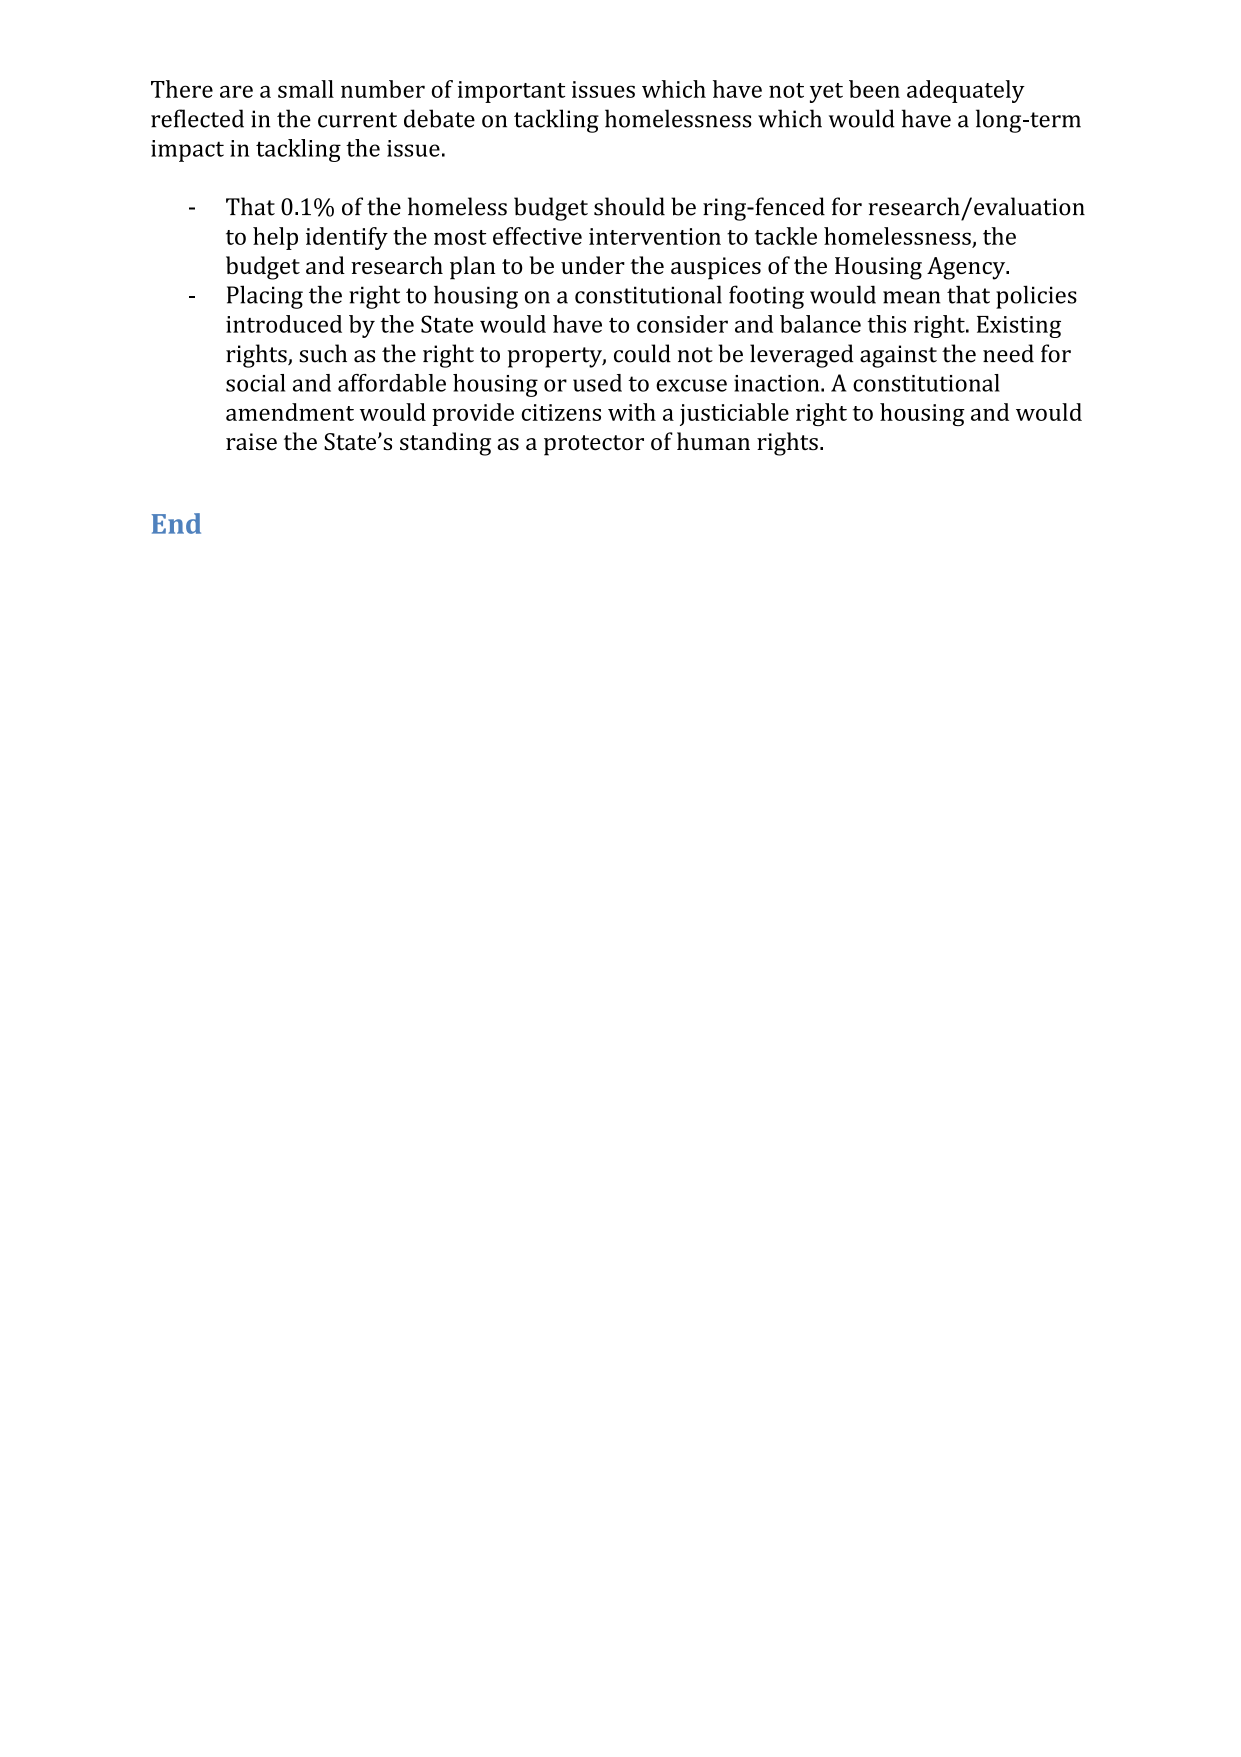  What do you see at coordinates (275, 238) in the screenshot?
I see `help` at bounding box center [275, 238].
